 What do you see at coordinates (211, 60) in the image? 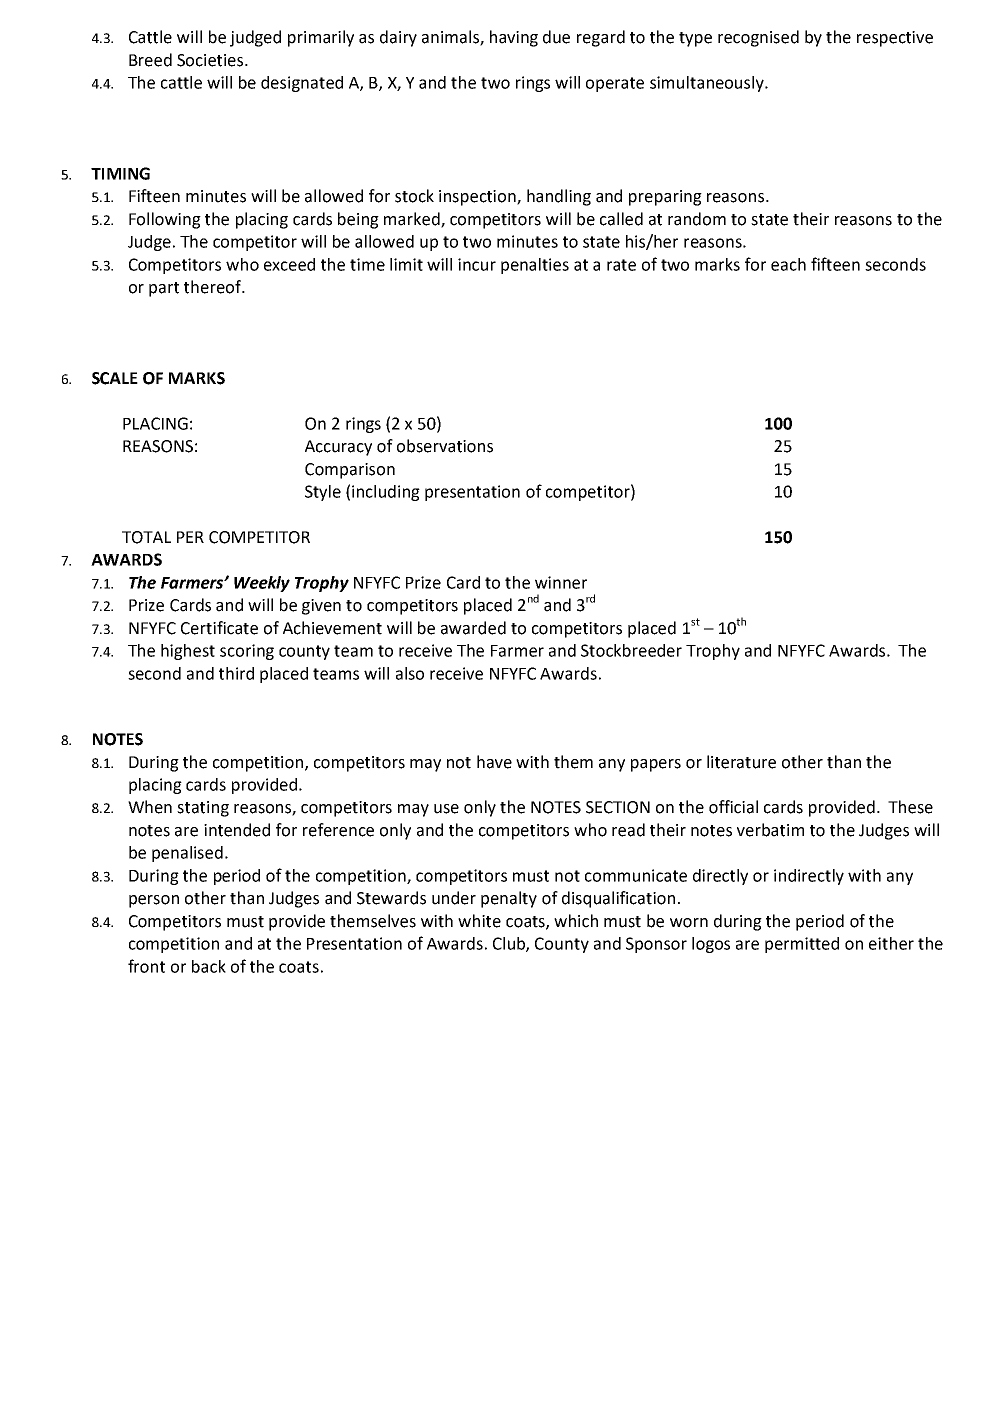
I see `Societies` at bounding box center [211, 60].
